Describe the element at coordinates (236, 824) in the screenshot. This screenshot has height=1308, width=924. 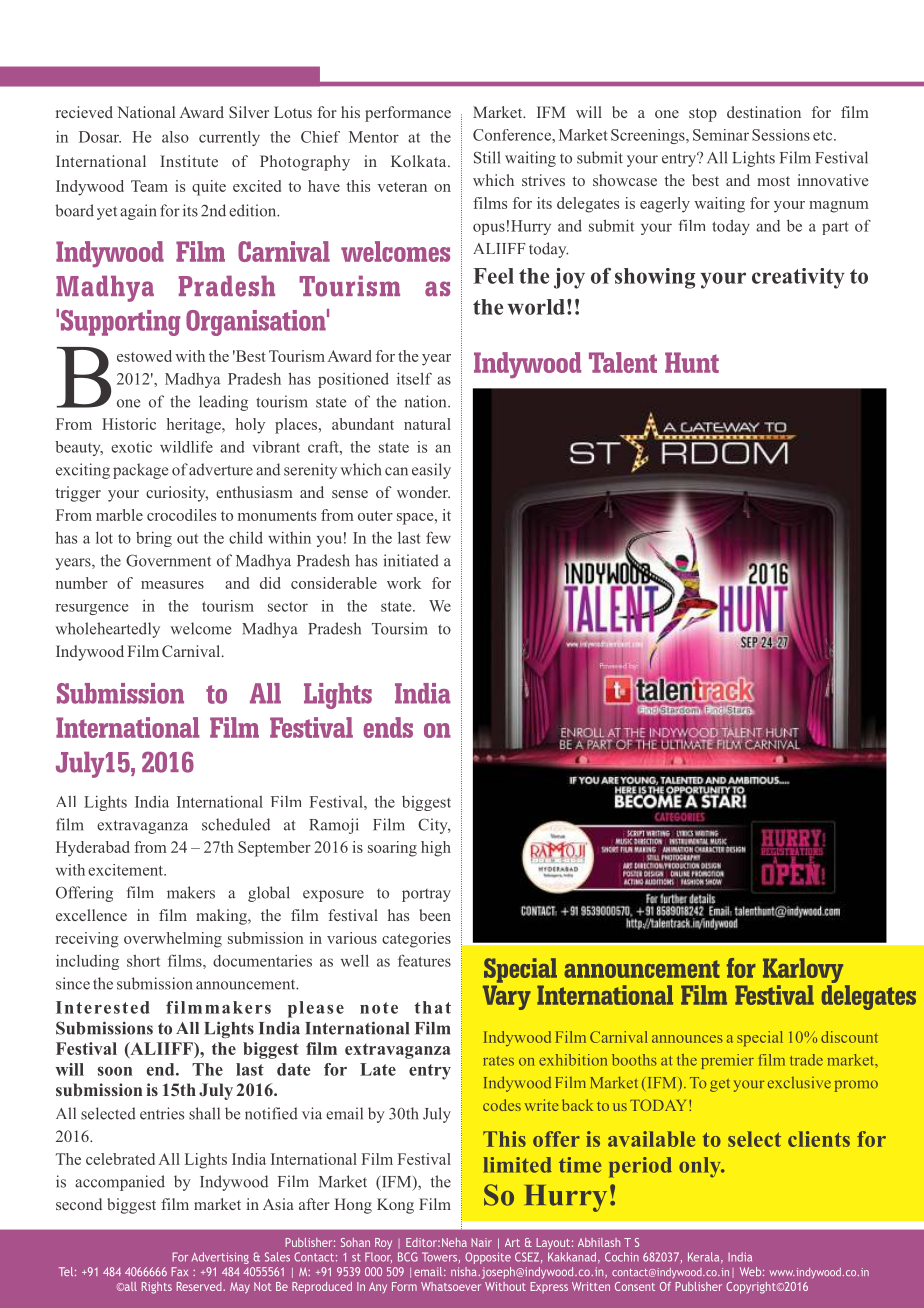
I see `scheduled` at that location.
